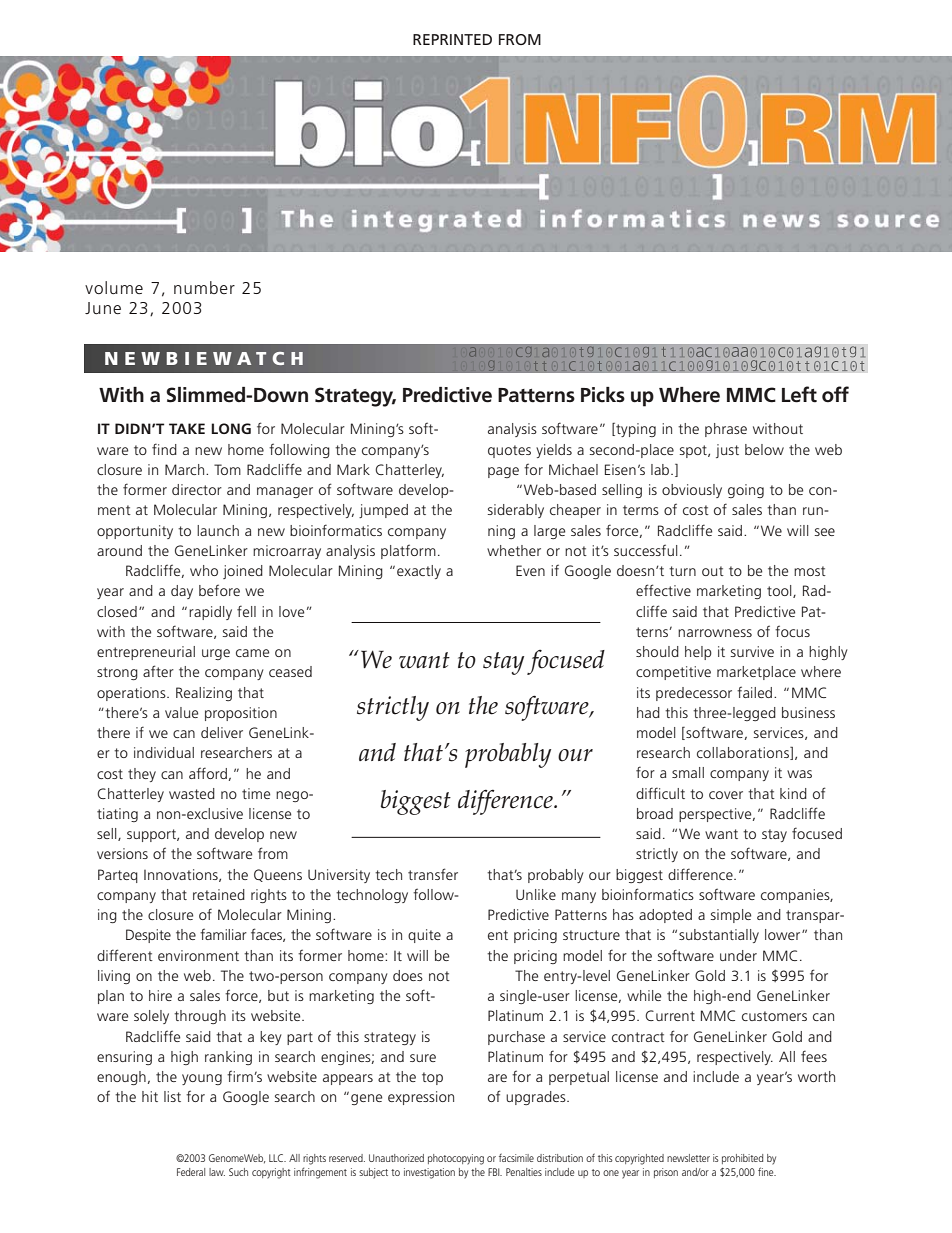 This screenshot has height=1233, width=952. What do you see at coordinates (731, 916) in the screenshot?
I see `simple` at bounding box center [731, 916].
